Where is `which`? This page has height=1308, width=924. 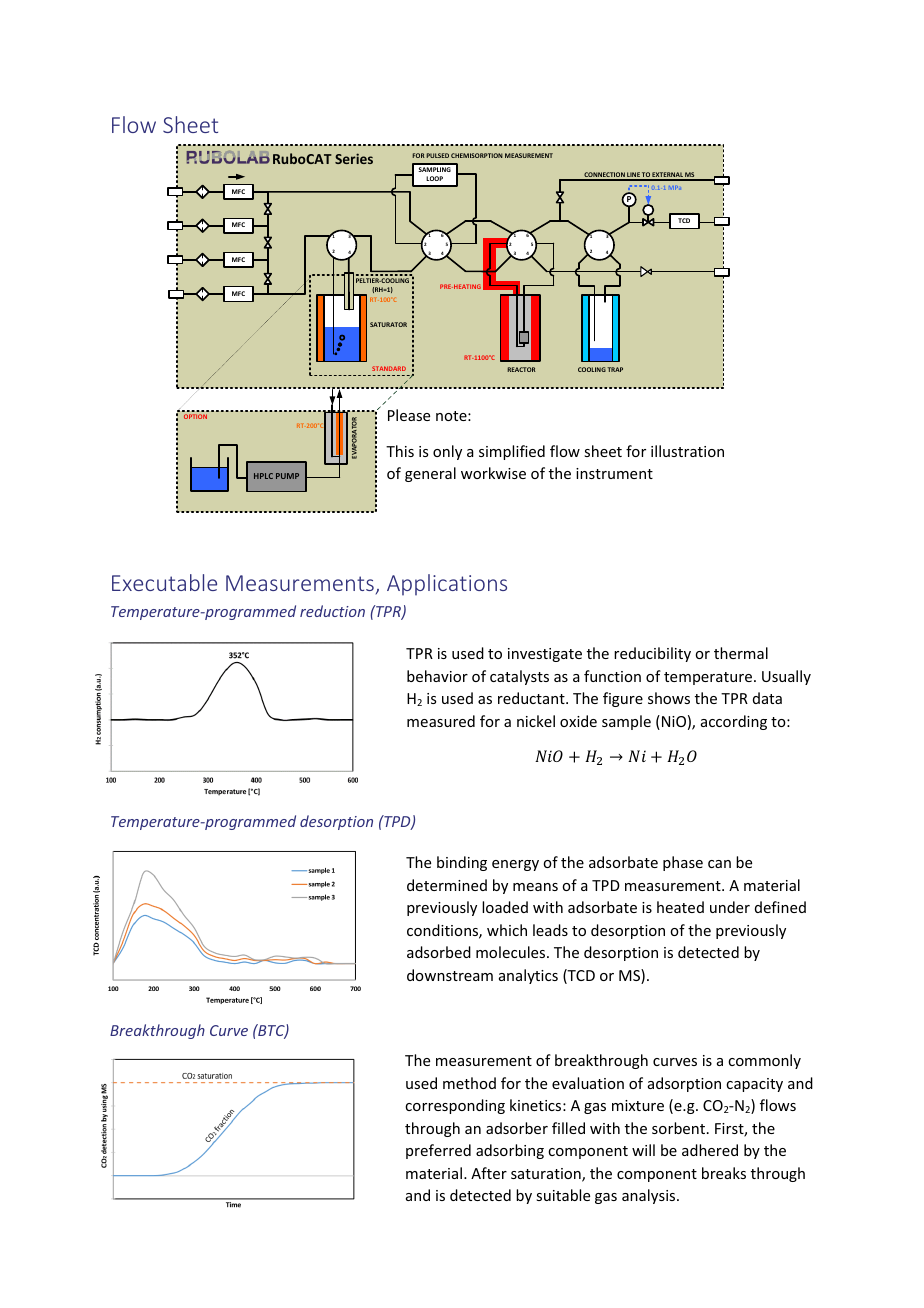
which is located at coordinates (507, 930).
